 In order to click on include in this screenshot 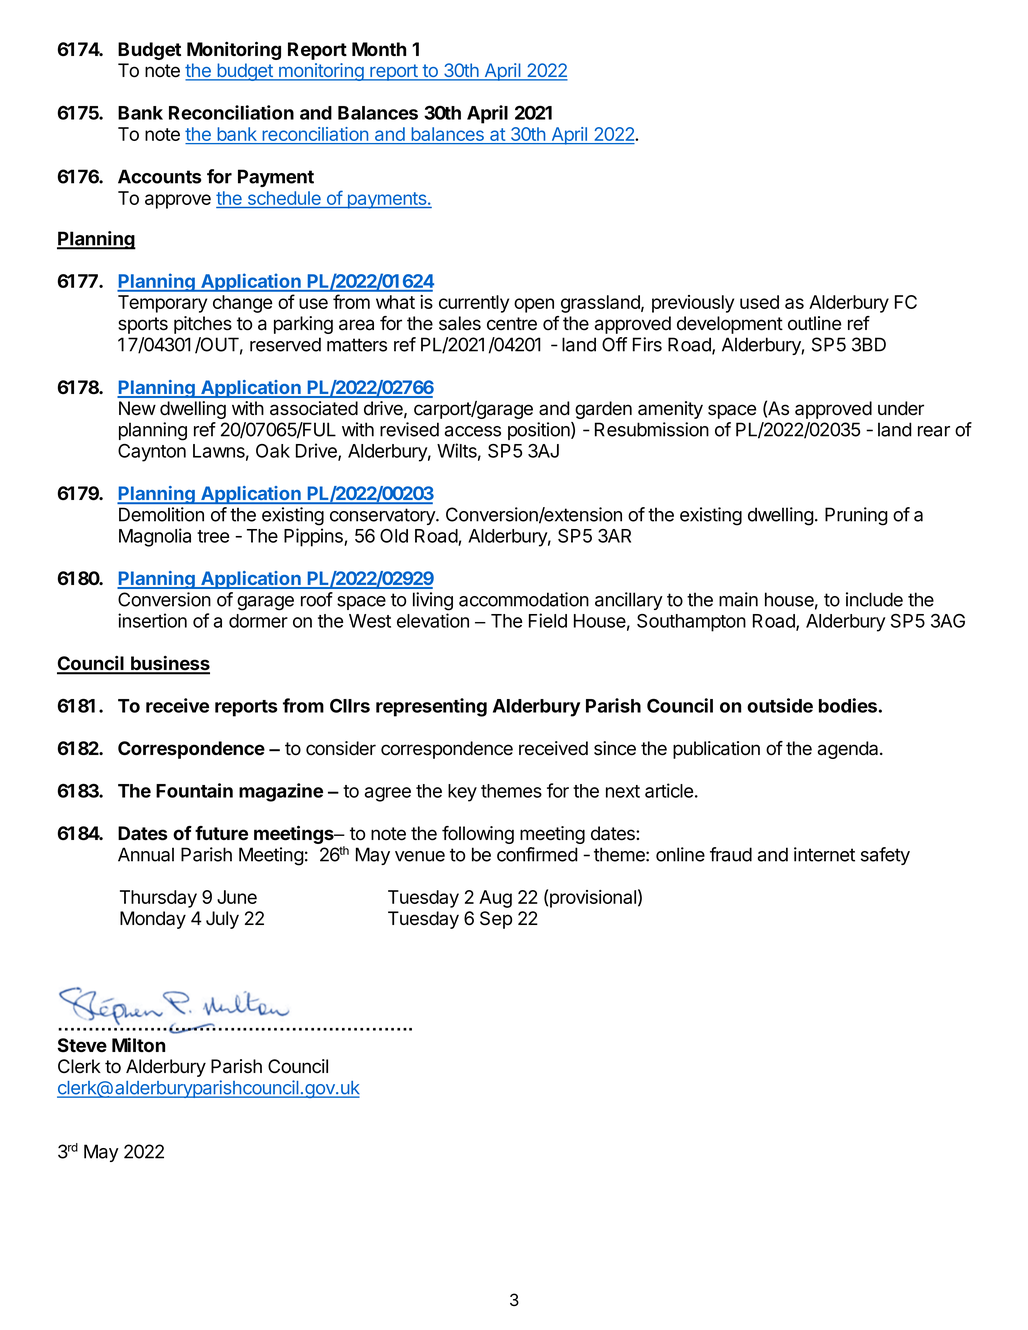, I will do `click(874, 599)`.
